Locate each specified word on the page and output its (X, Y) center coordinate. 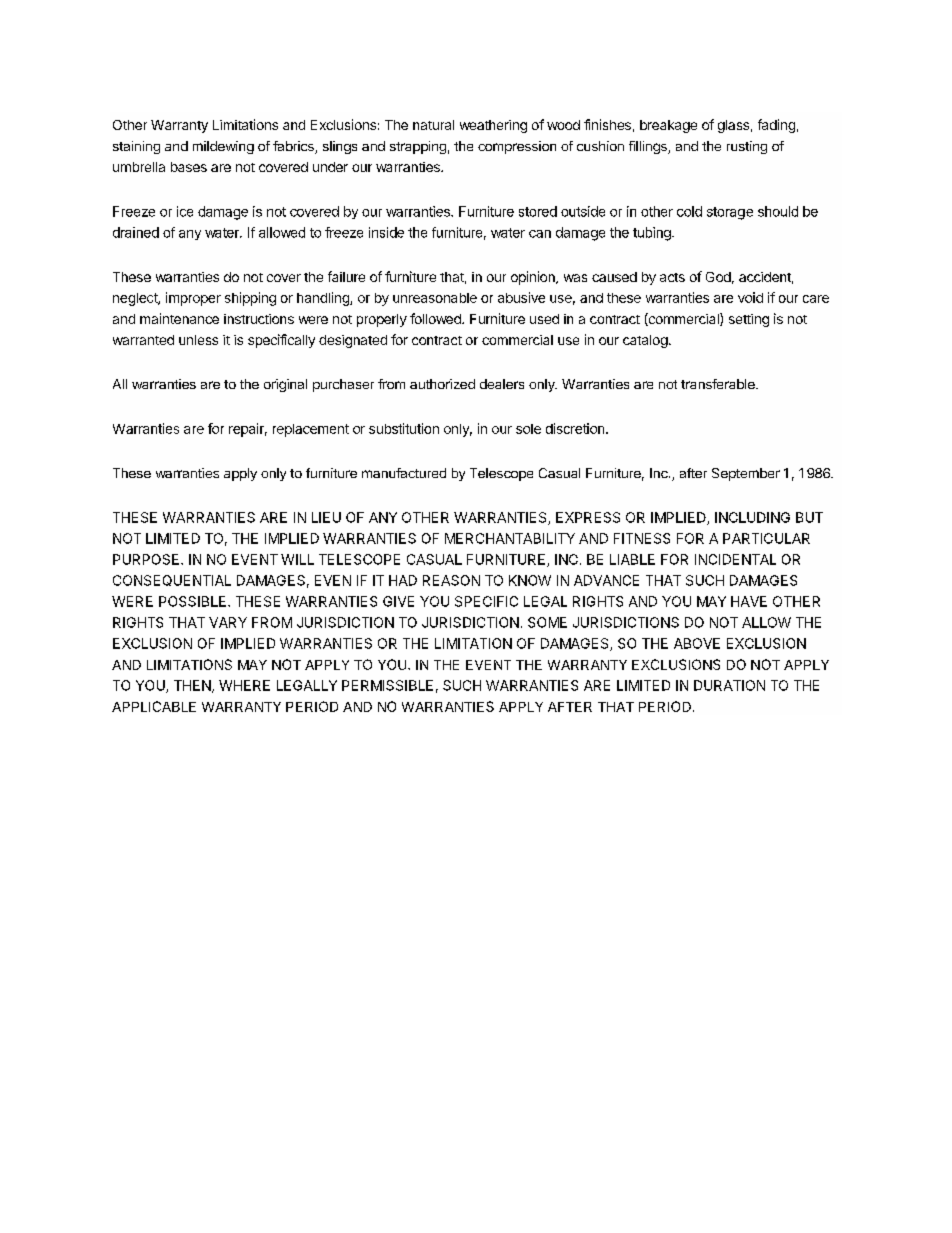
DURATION (729, 685)
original (285, 385)
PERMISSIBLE (387, 685)
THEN (193, 686)
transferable (719, 384)
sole (528, 429)
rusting (747, 147)
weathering (493, 126)
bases (189, 167)
